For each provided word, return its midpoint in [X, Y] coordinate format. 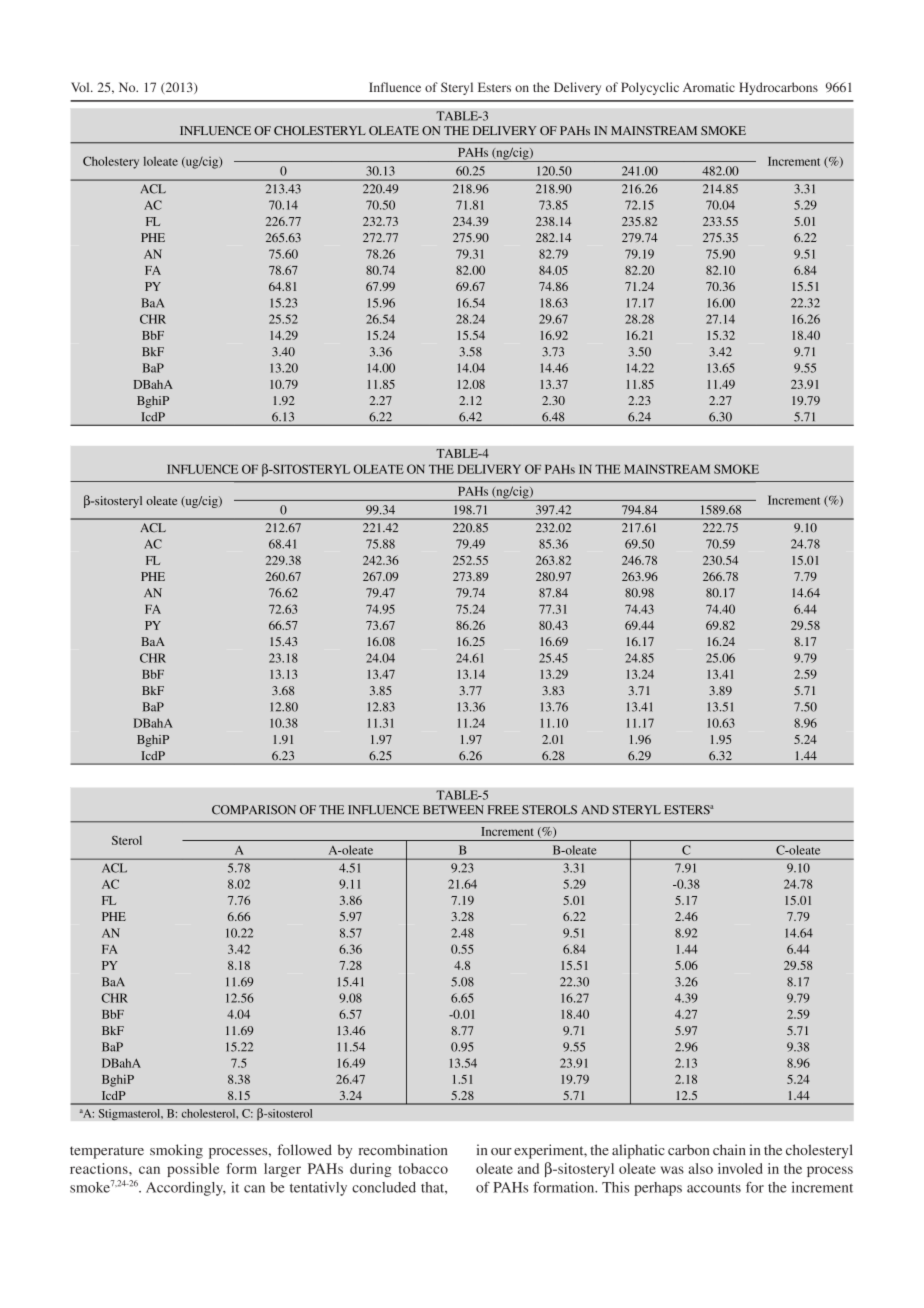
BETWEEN [453, 809]
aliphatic [638, 1151]
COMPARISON [254, 810]
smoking [176, 1151]
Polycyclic [650, 88]
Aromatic [709, 87]
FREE [503, 809]
